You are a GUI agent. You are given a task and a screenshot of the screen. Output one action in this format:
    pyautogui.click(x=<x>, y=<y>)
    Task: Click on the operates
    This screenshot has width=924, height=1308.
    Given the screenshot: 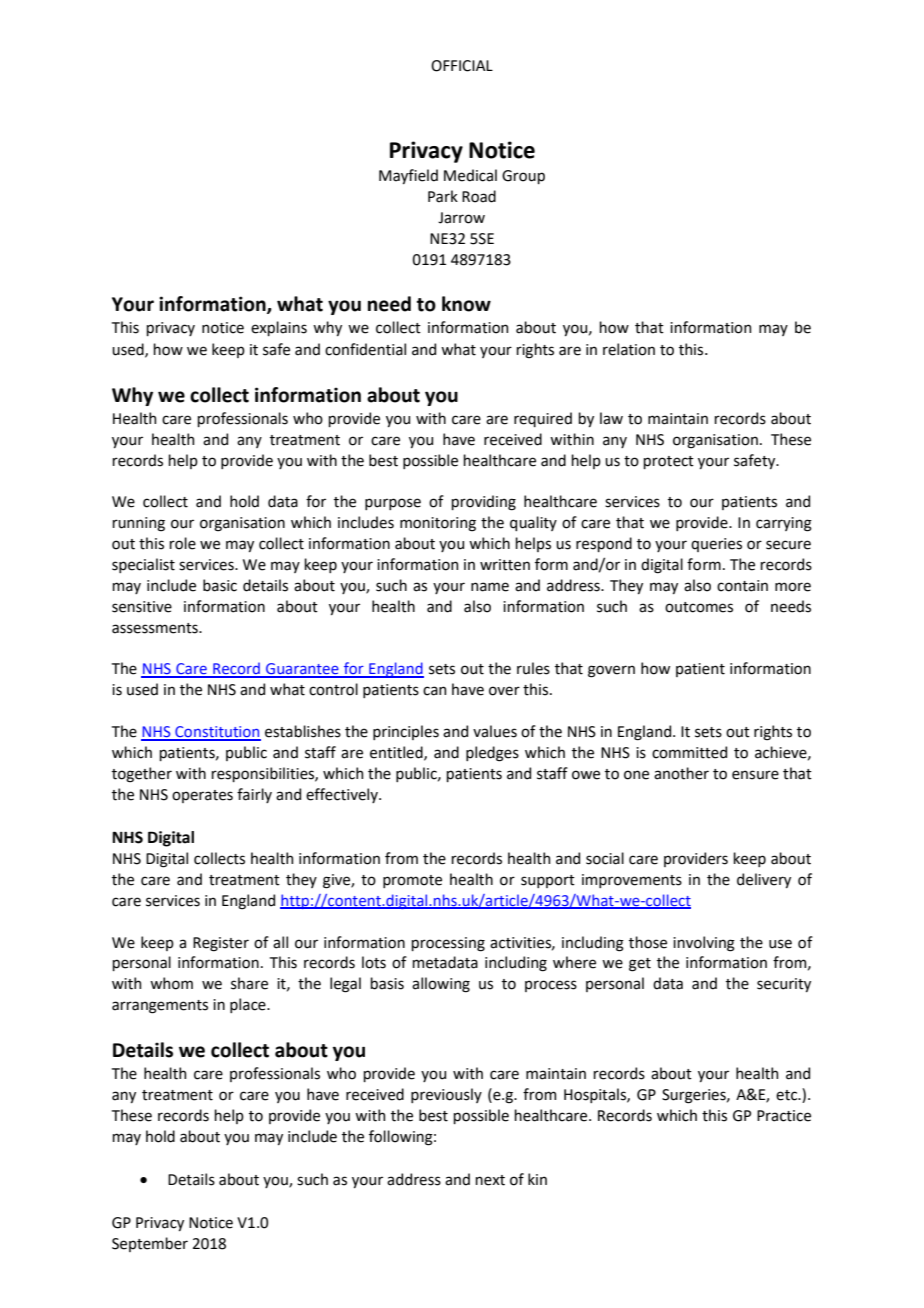 What is the action you would take?
    pyautogui.click(x=202, y=796)
